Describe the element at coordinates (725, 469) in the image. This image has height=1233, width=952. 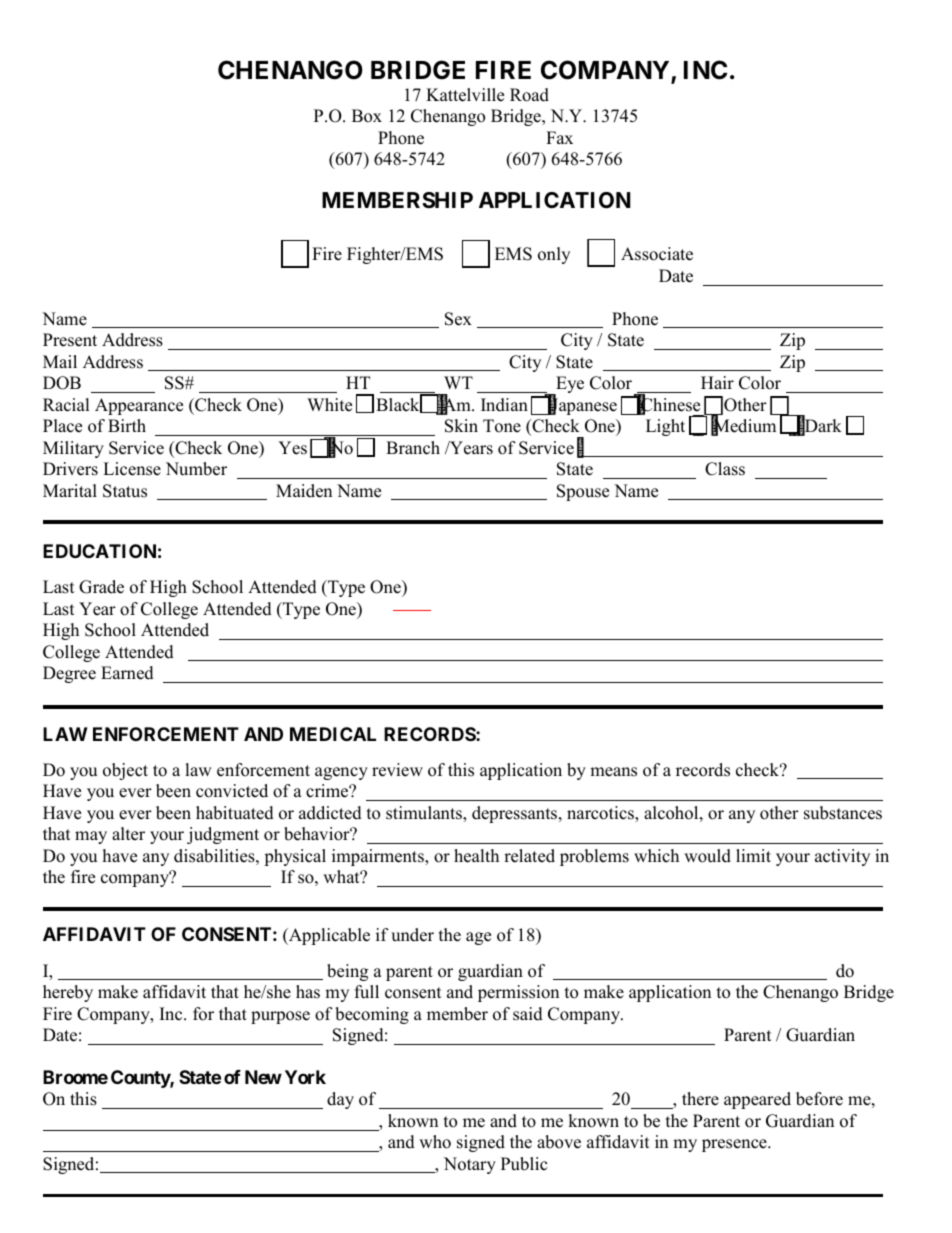
I see `Class` at that location.
